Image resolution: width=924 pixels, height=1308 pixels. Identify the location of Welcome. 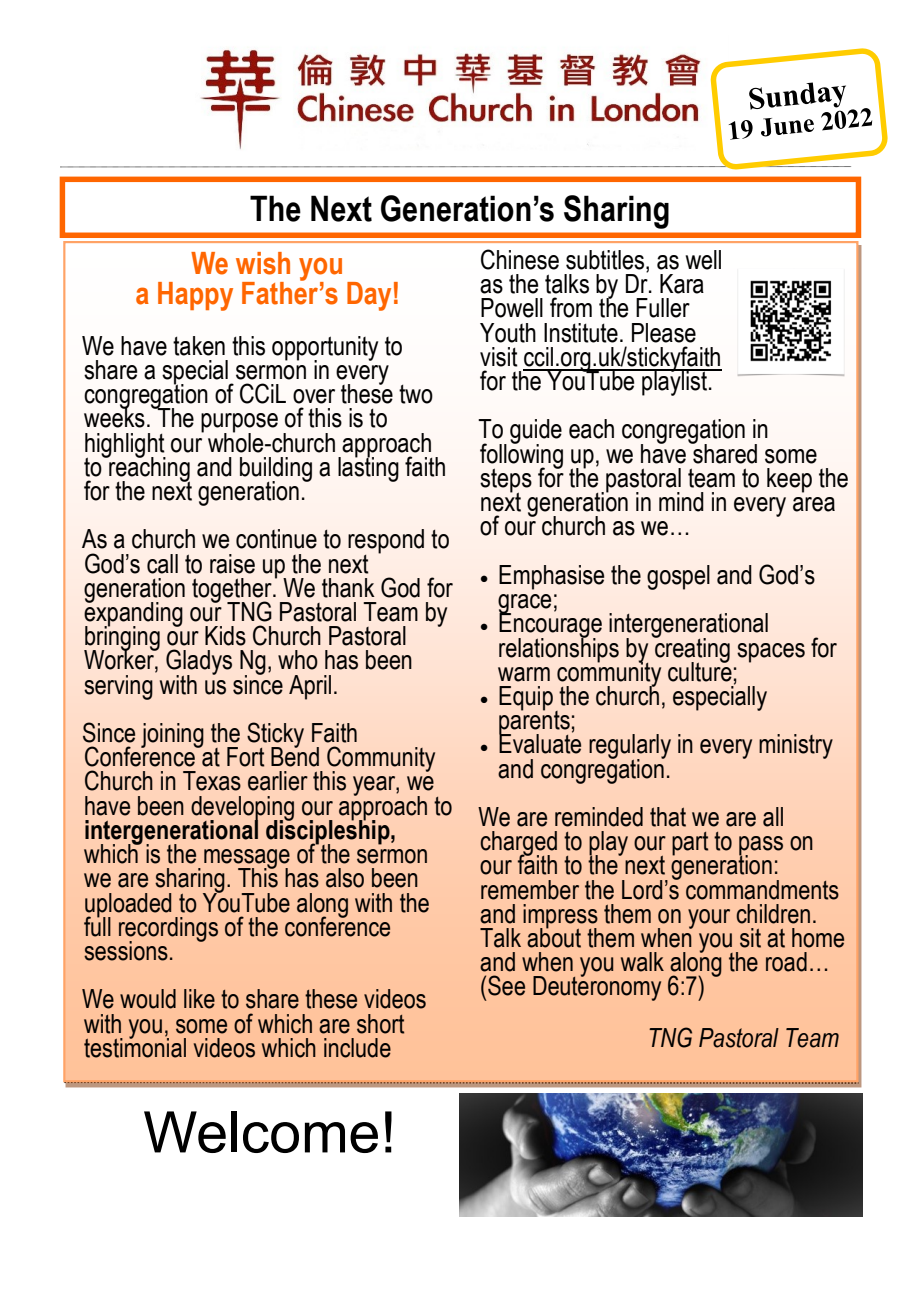
(261, 1132).
